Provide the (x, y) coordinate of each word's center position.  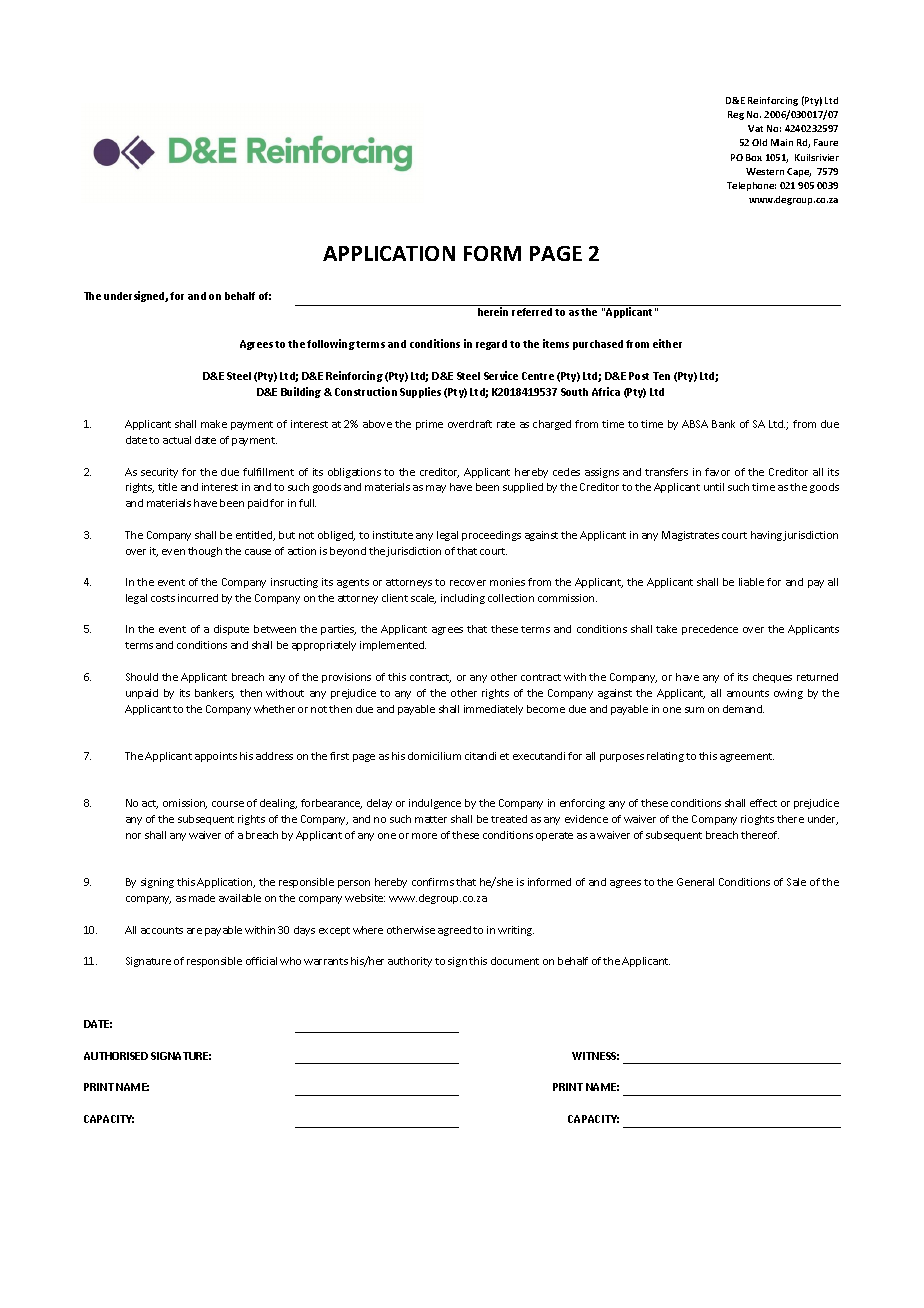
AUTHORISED (116, 1056)
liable (751, 582)
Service (501, 375)
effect (763, 803)
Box (754, 157)
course (228, 804)
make (214, 424)
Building (301, 392)
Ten (661, 376)
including (463, 599)
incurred (198, 598)
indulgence (435, 804)
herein (493, 311)
